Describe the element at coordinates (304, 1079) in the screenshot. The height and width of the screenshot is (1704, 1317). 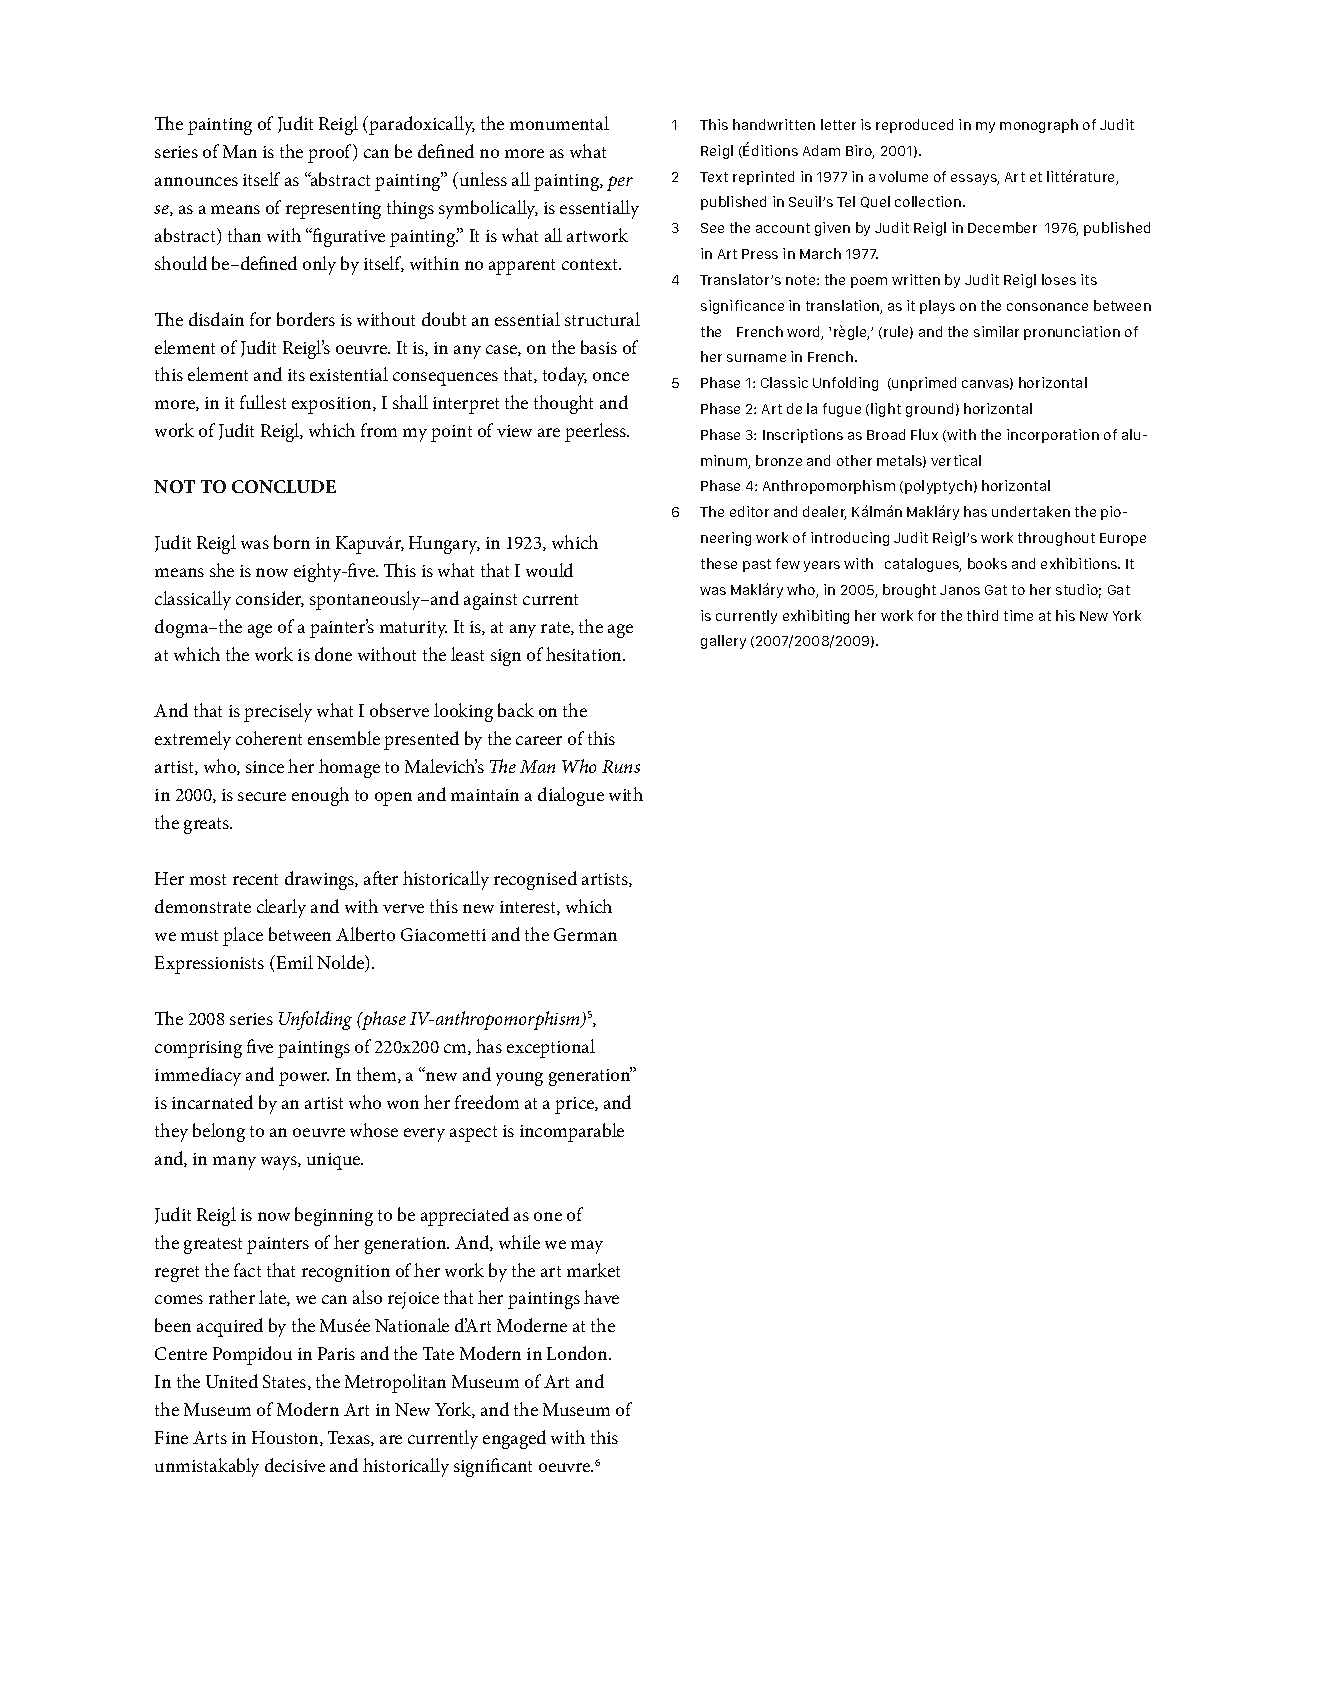
I see `power` at that location.
